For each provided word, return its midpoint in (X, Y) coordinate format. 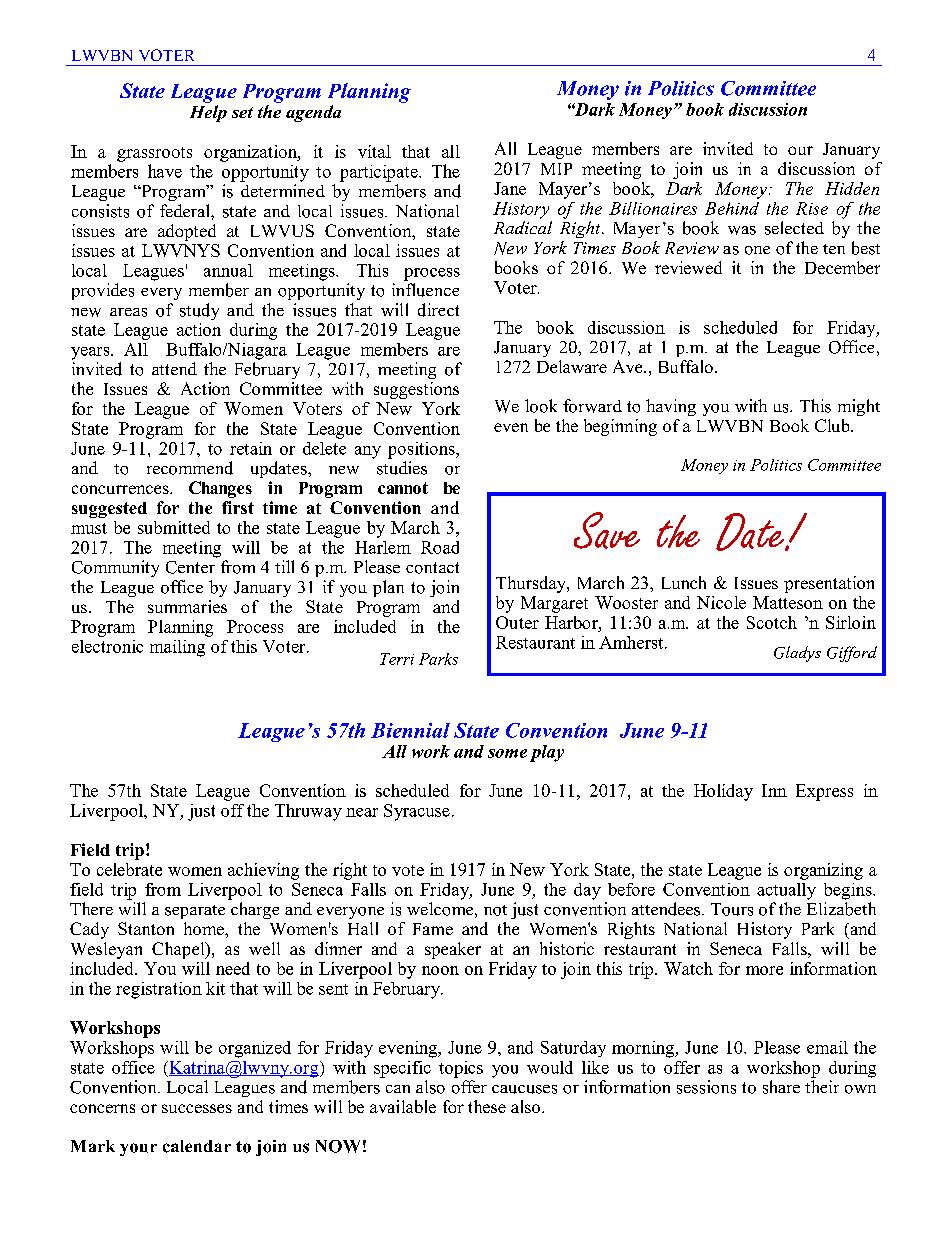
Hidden (852, 188)
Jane (510, 188)
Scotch (772, 622)
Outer (517, 622)
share (781, 1087)
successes (197, 1108)
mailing (177, 648)
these (487, 1106)
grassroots (154, 154)
